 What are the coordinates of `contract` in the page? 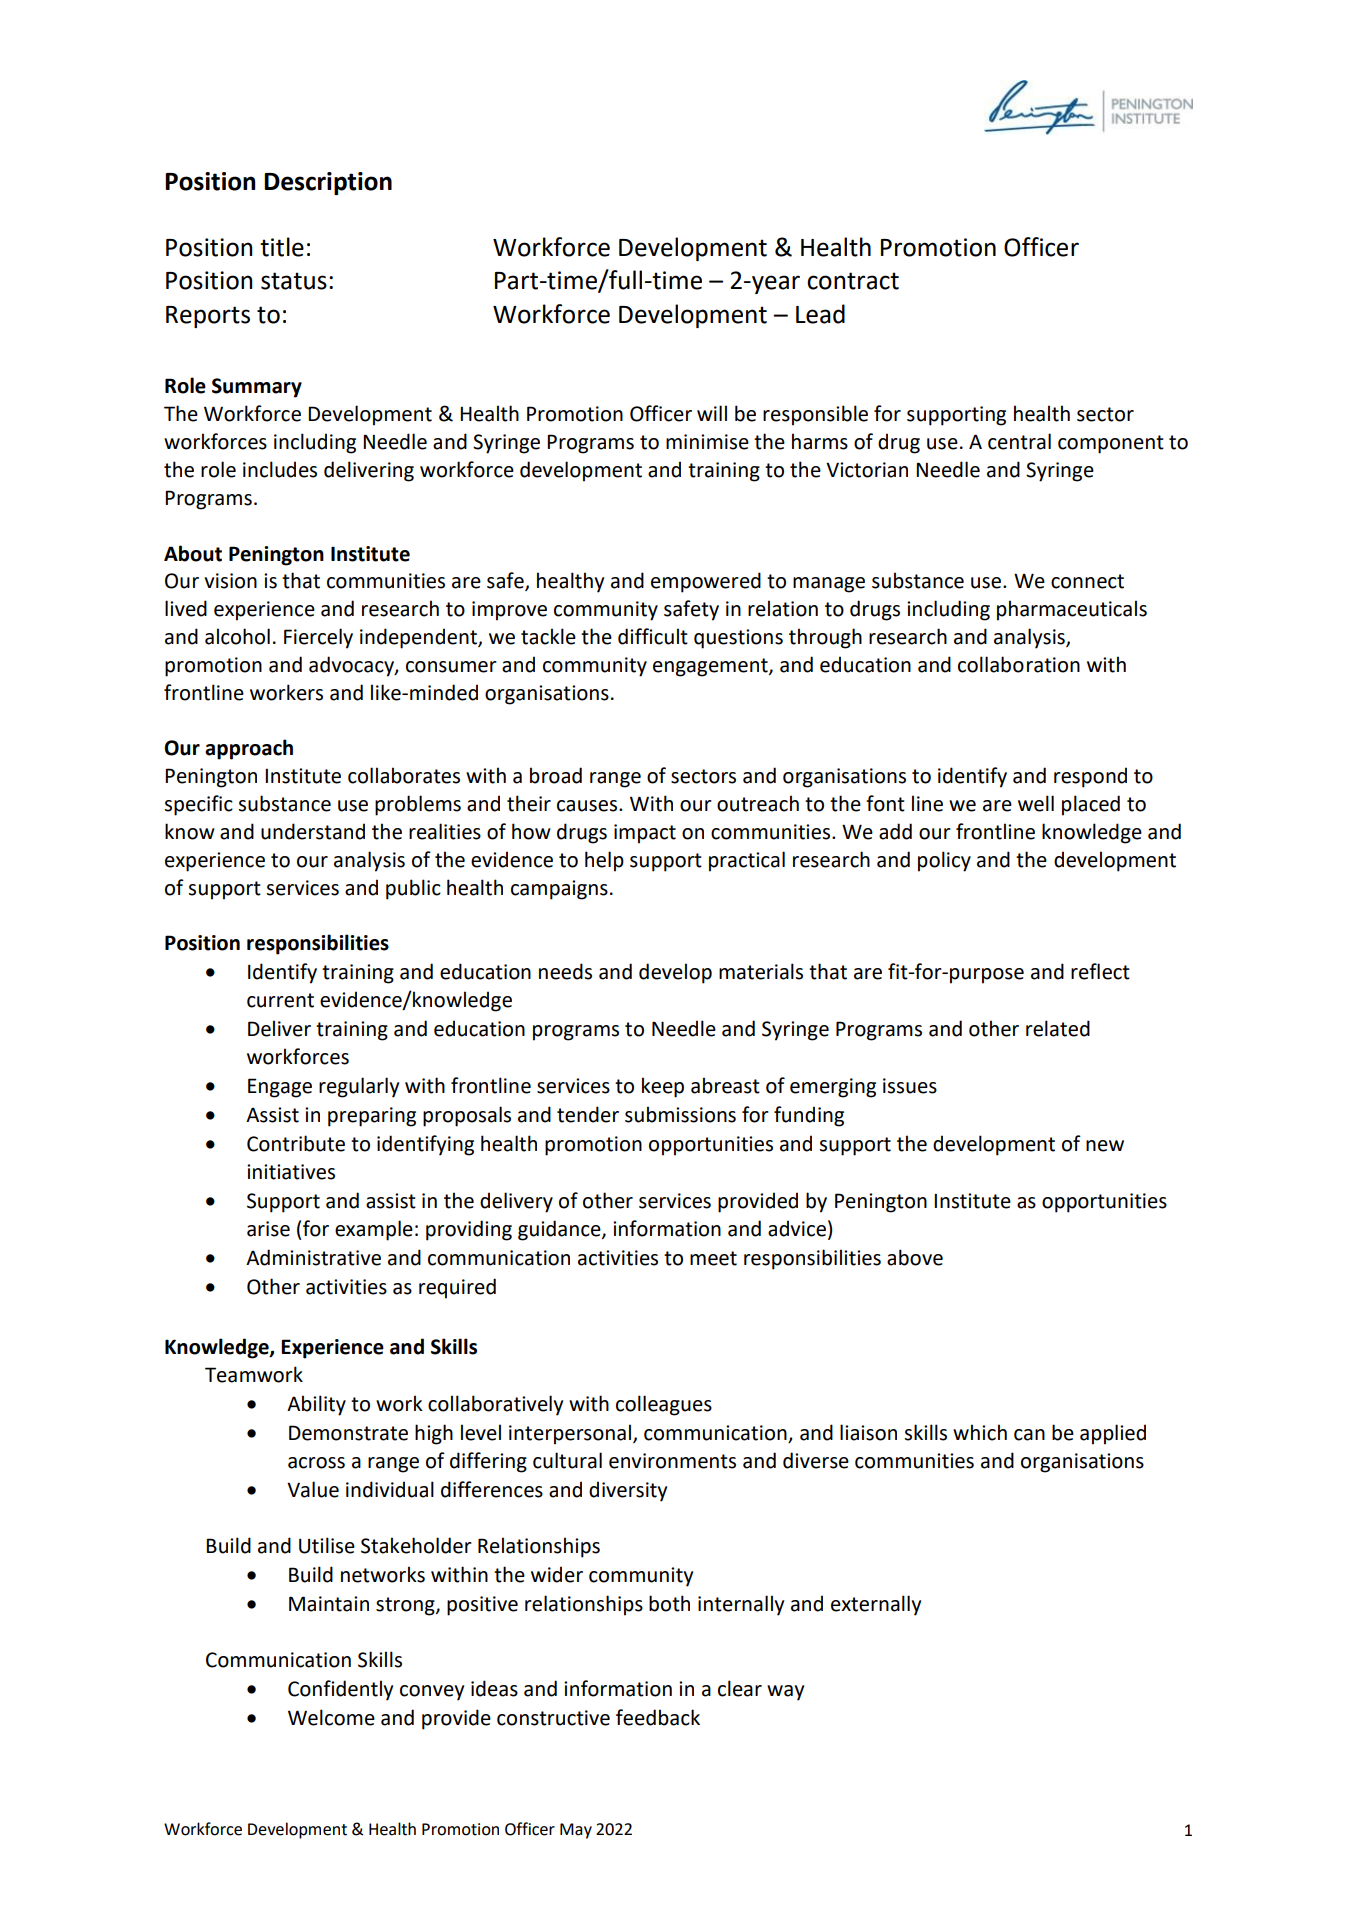 It's located at (853, 281).
